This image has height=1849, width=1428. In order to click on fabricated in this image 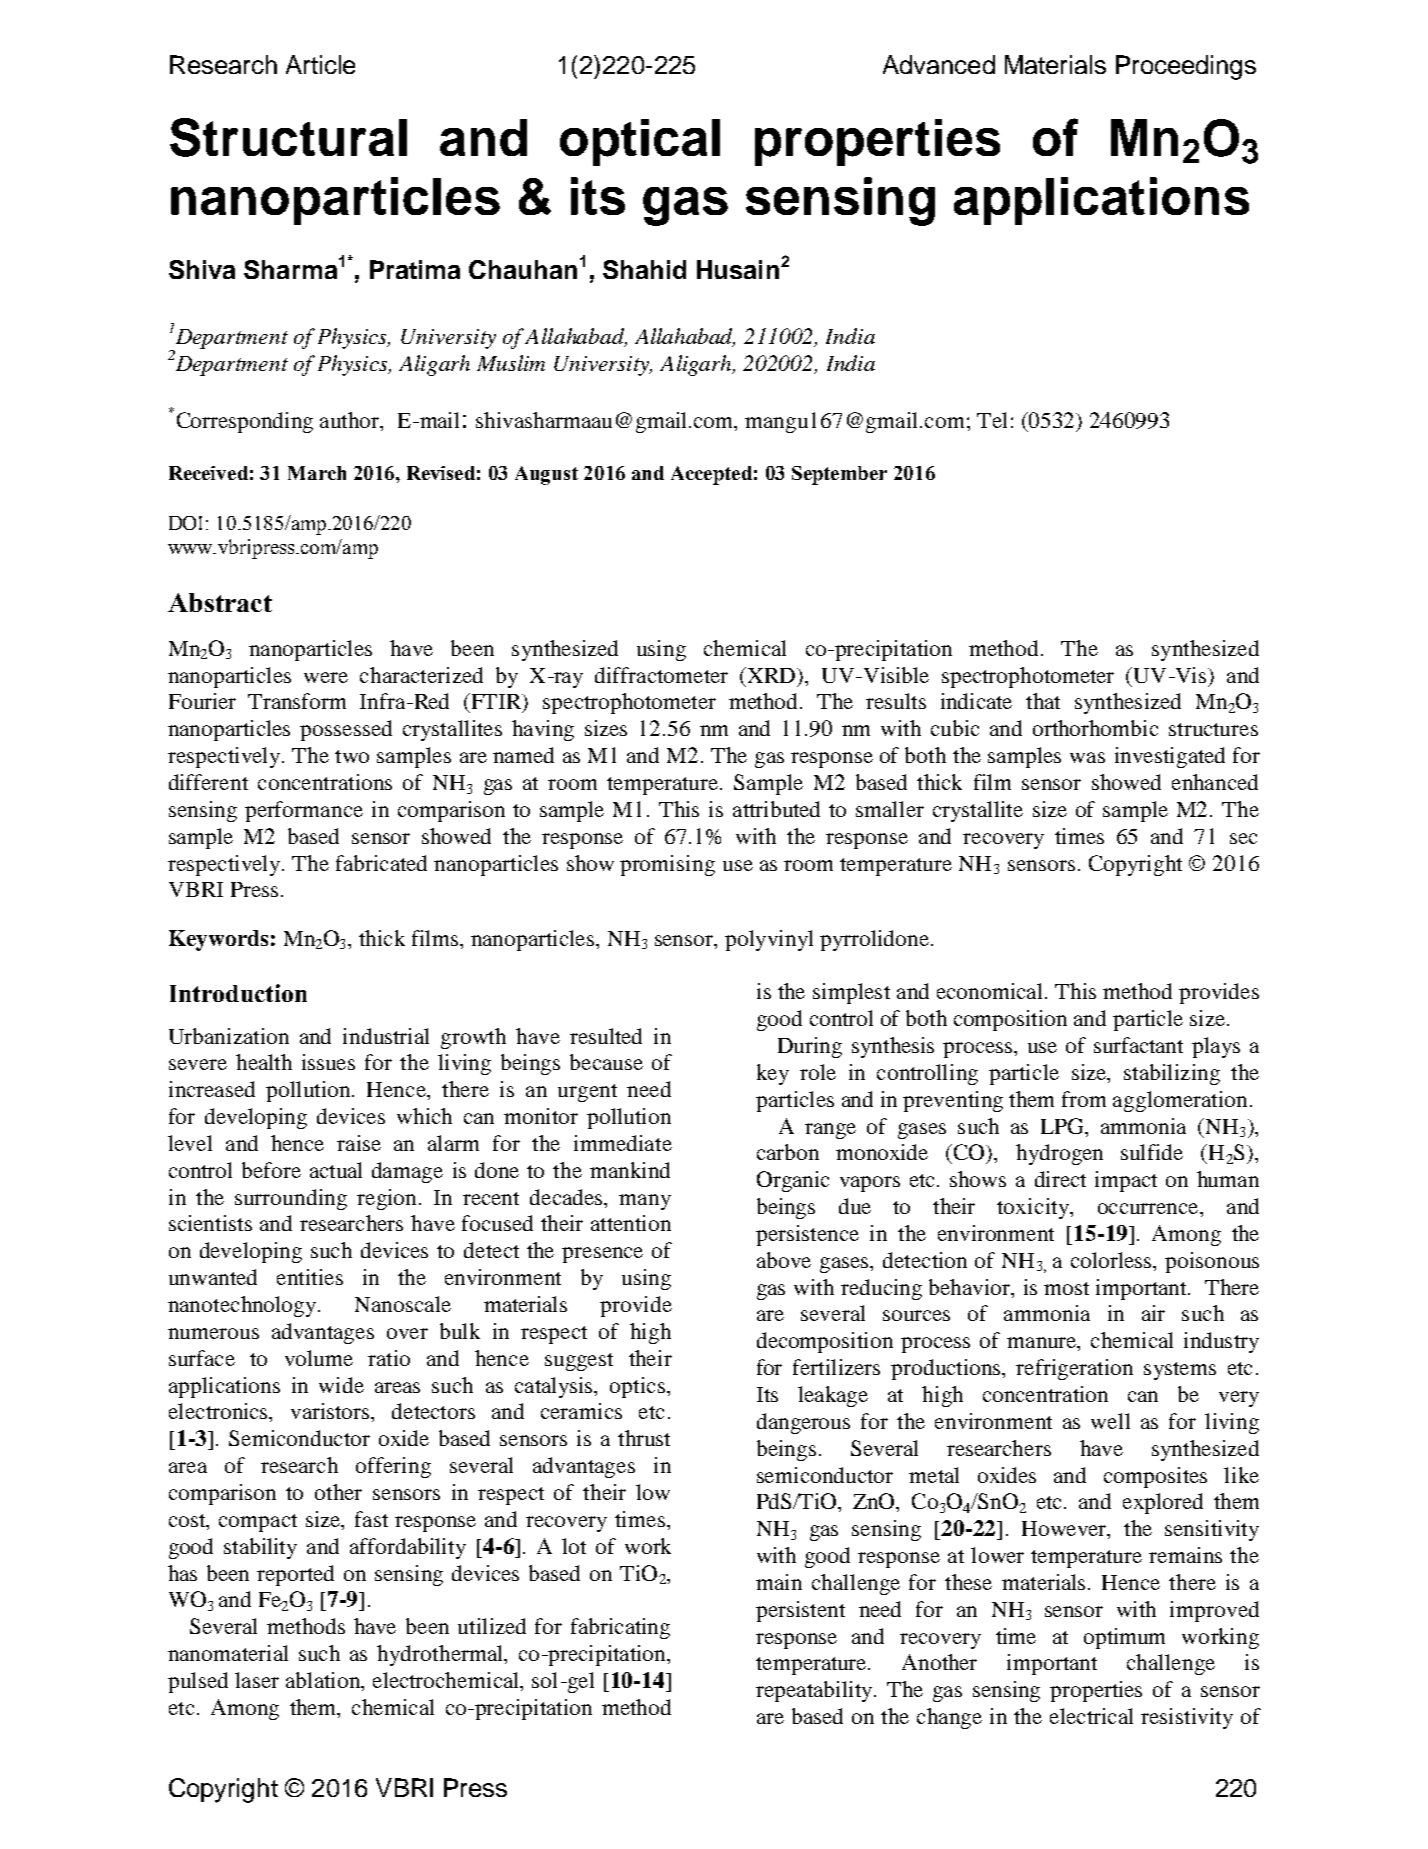, I will do `click(381, 863)`.
